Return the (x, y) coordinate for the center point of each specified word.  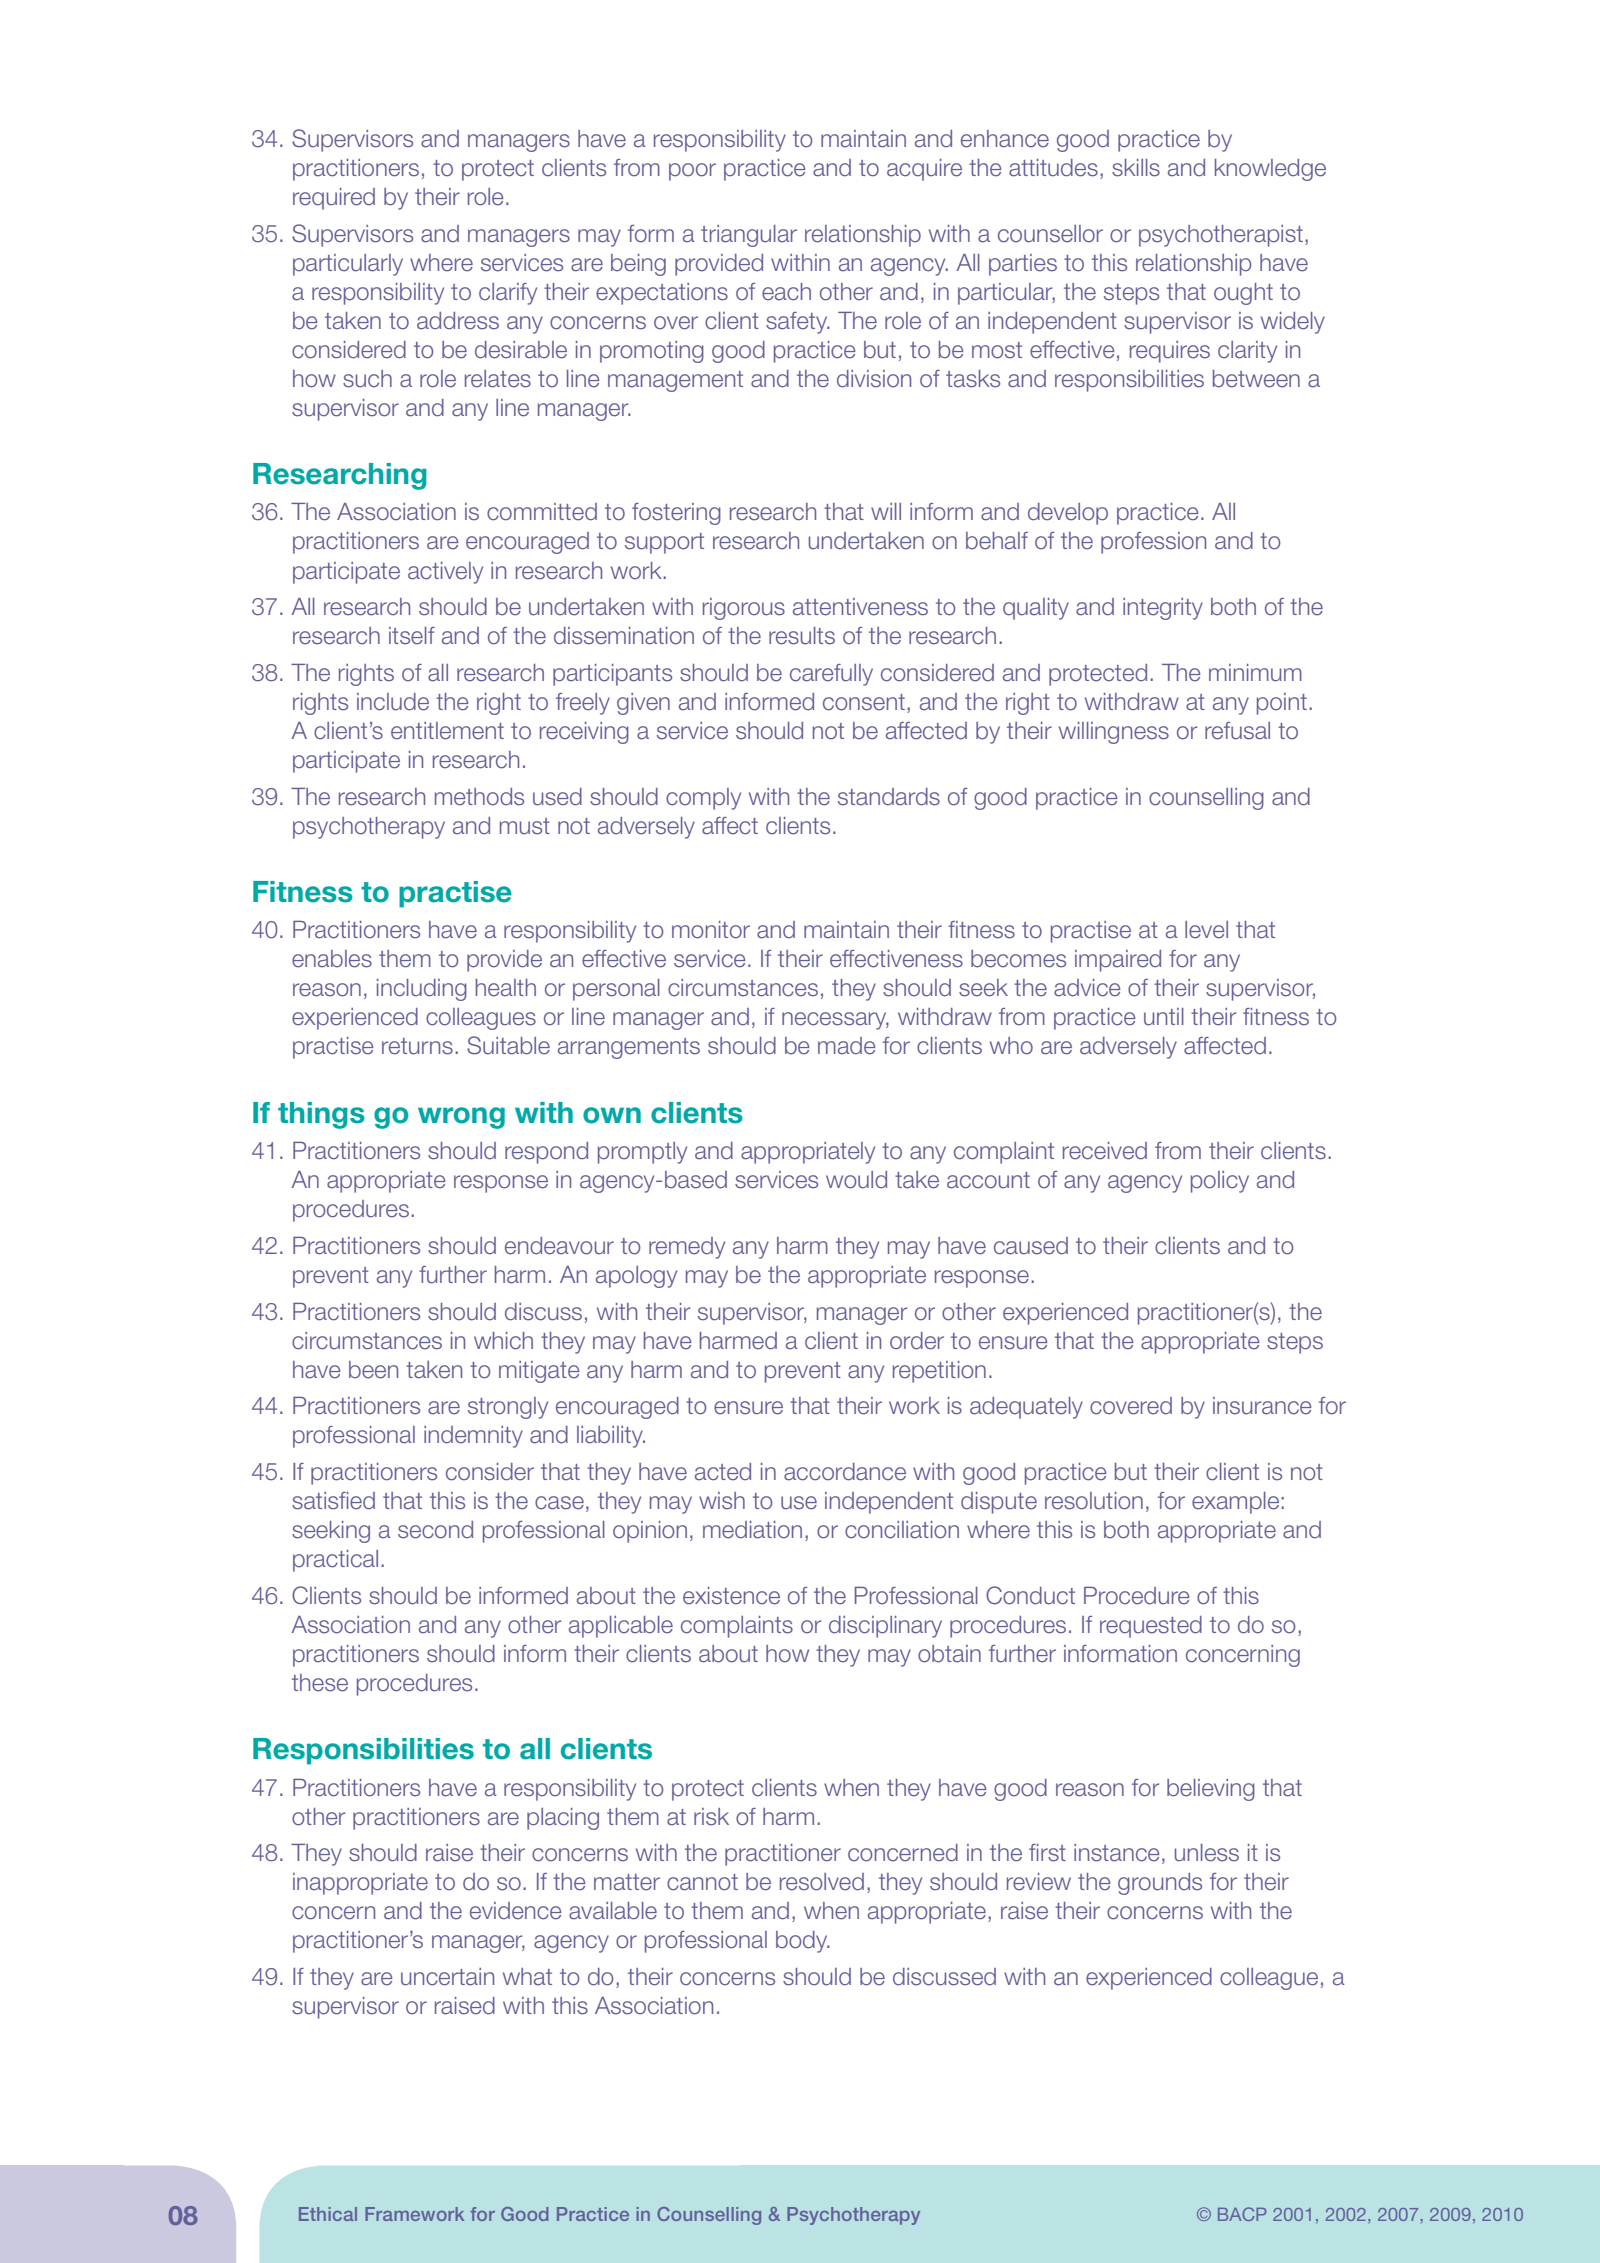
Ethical (328, 2214)
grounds (1160, 1884)
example (1237, 1503)
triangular (749, 236)
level (1206, 930)
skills (1136, 168)
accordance (845, 1472)
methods (479, 797)
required (334, 199)
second (435, 1530)
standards (889, 797)
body (803, 1942)
